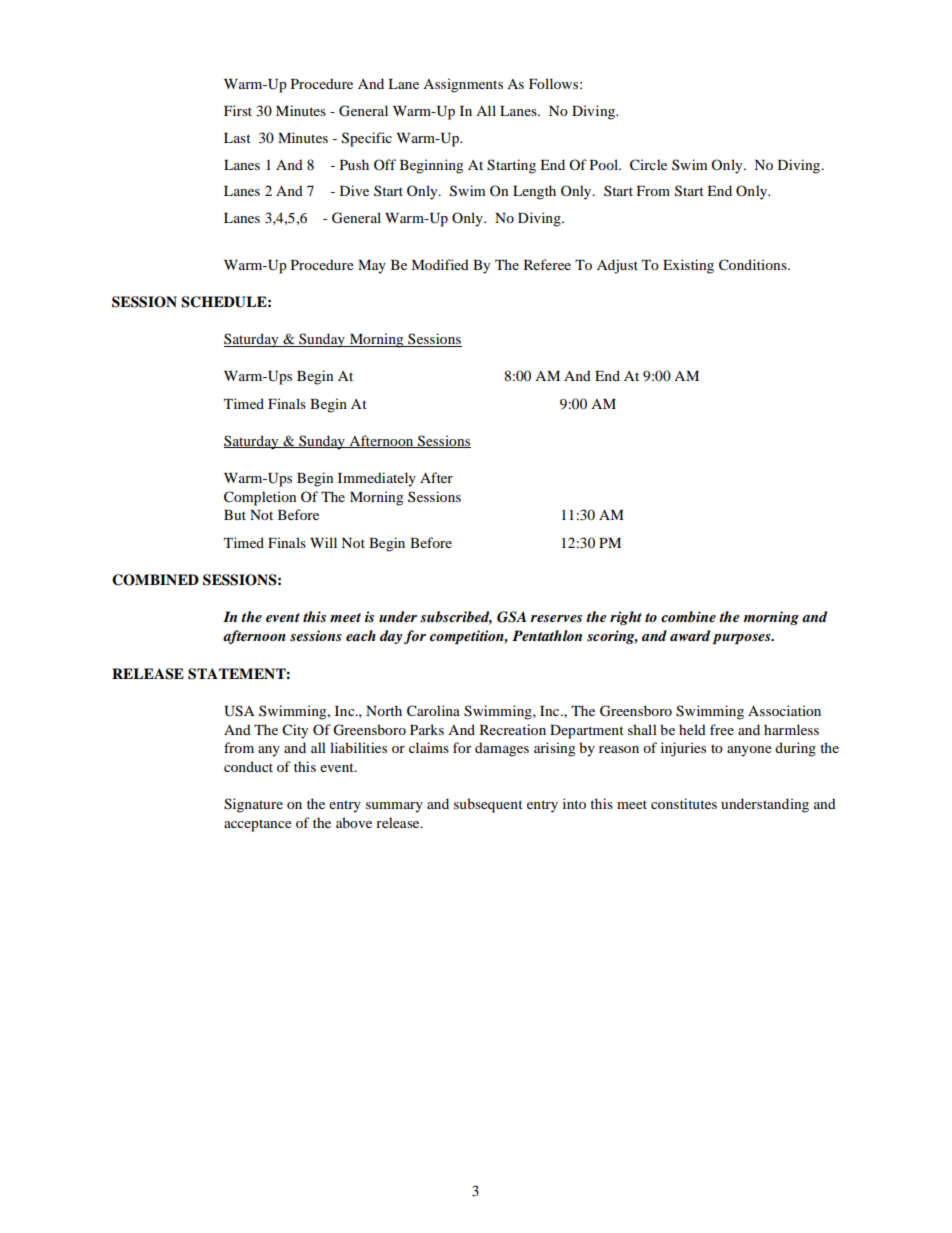 The height and width of the document is (1233, 952). I want to click on Signature, so click(253, 805).
